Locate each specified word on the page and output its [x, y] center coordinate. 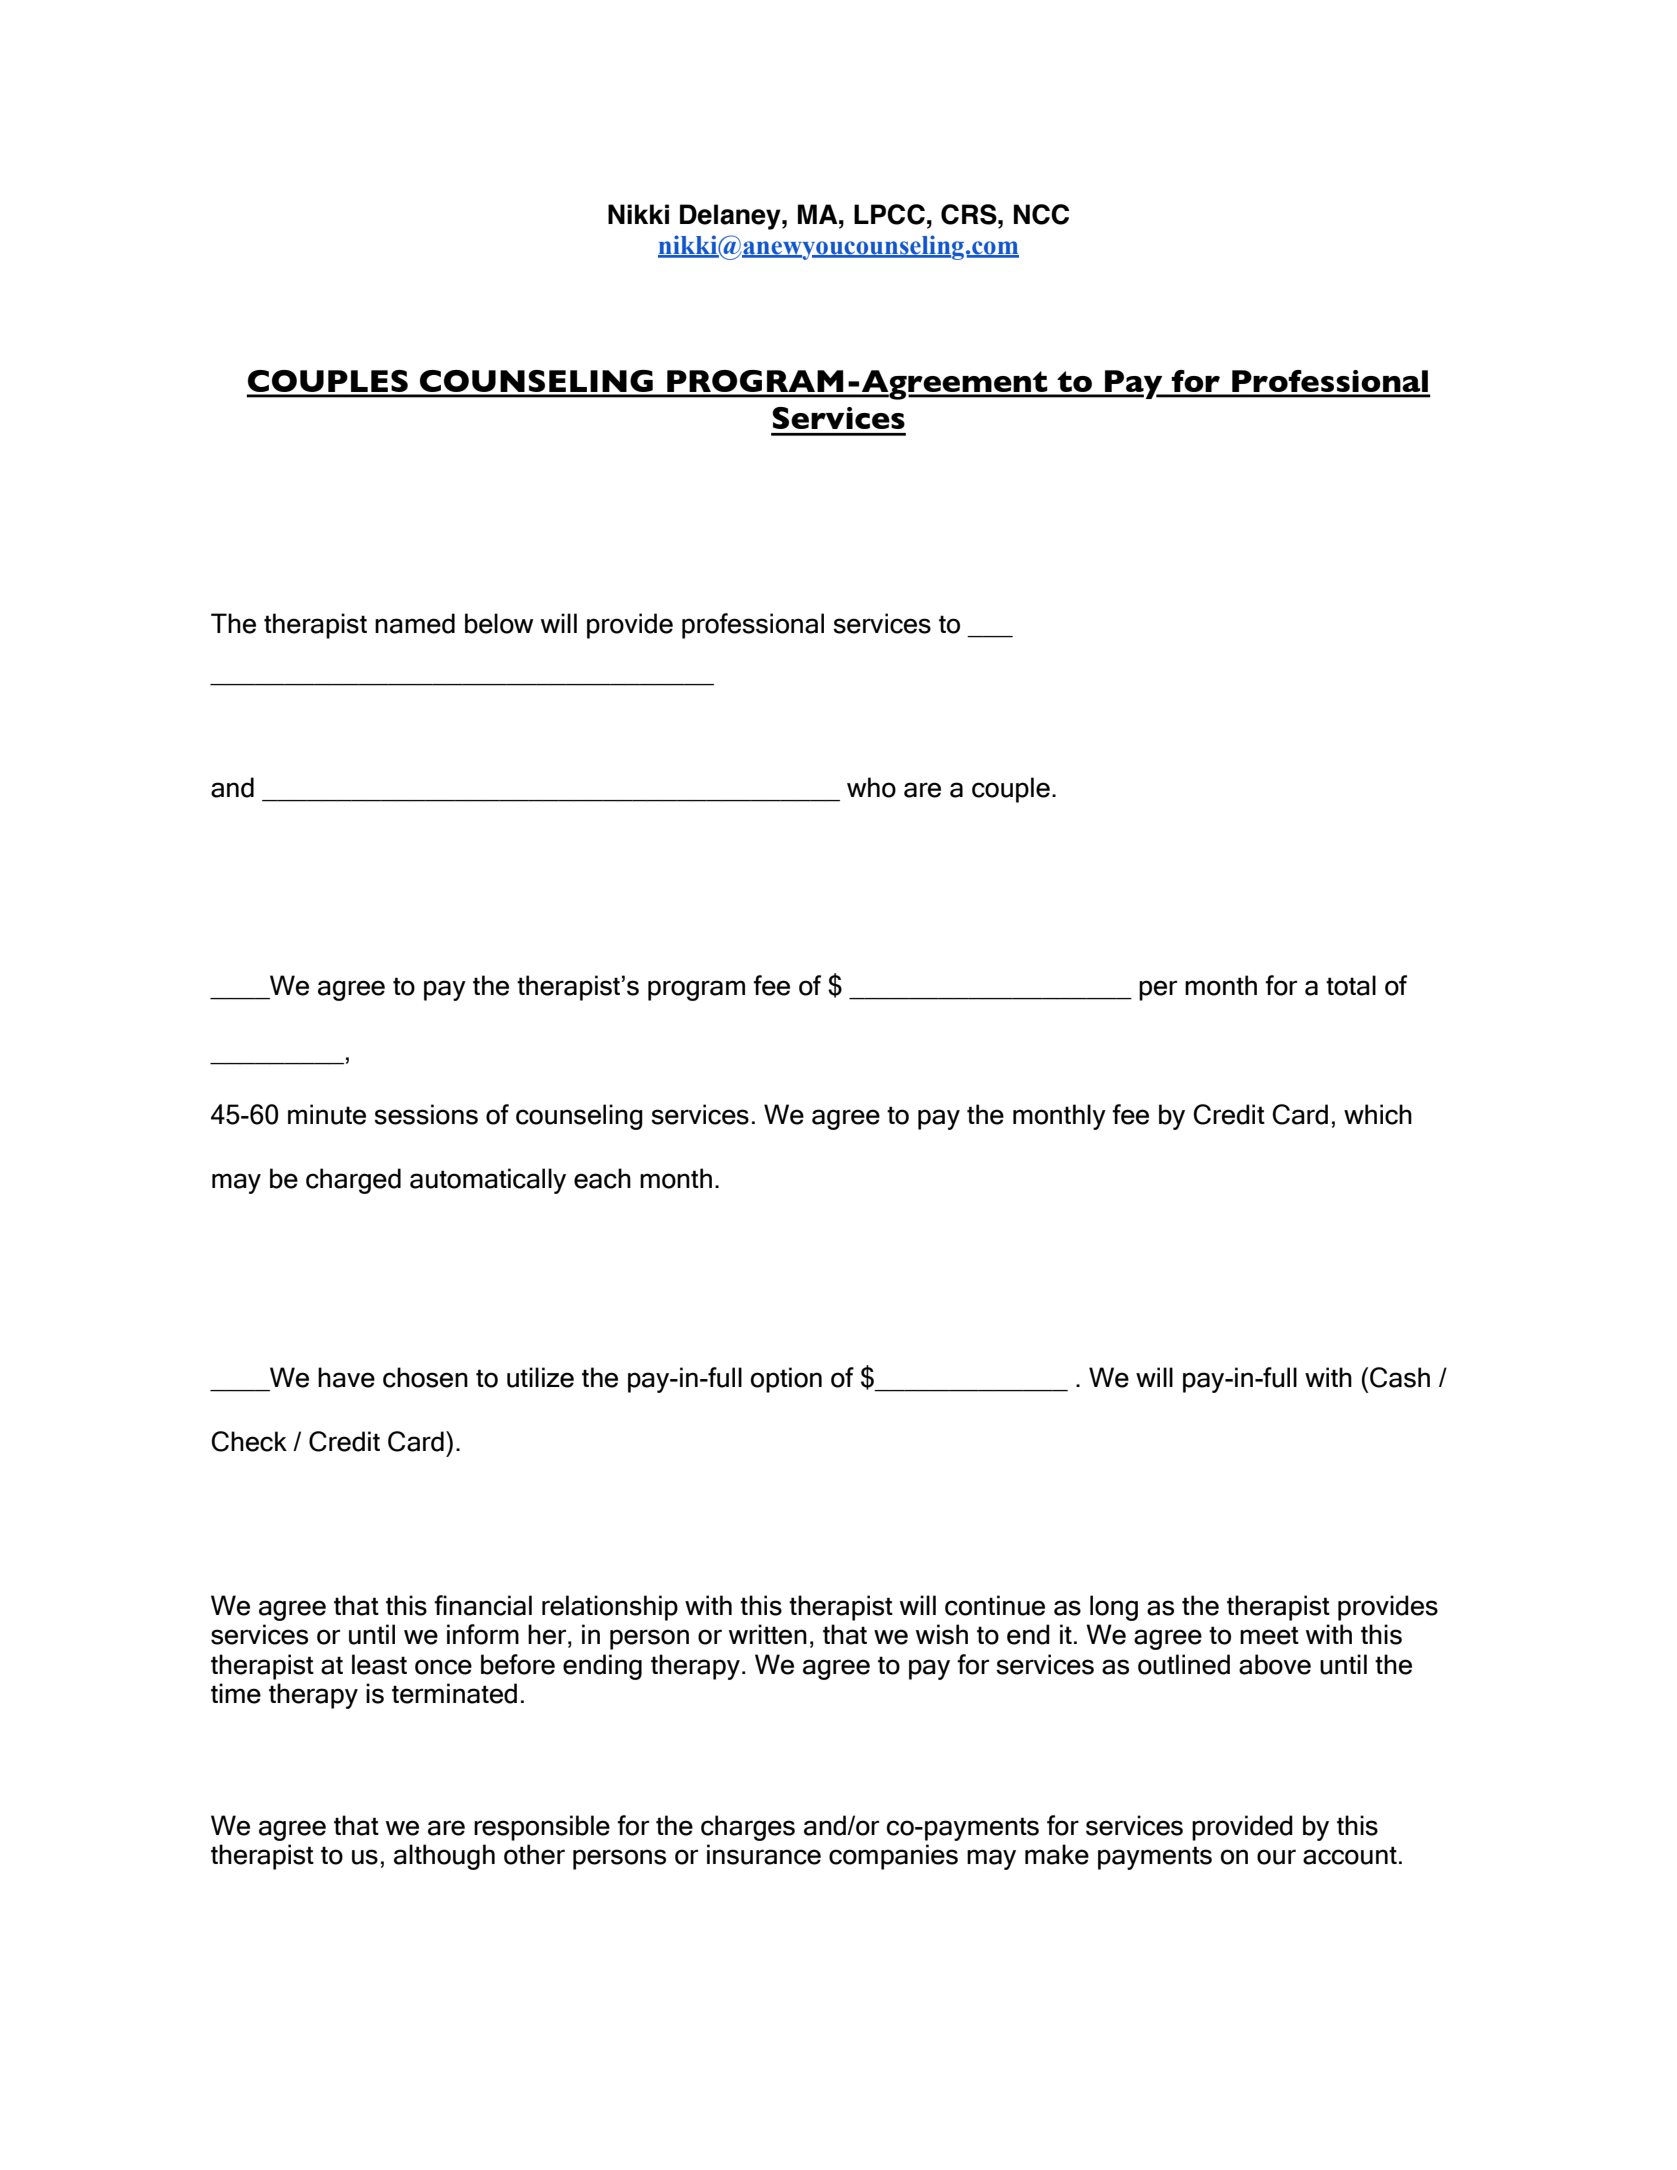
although [444, 1857]
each [602, 1178]
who [871, 787]
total [1351, 985]
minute [327, 1114]
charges [748, 1828]
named [415, 623]
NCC [1041, 214]
